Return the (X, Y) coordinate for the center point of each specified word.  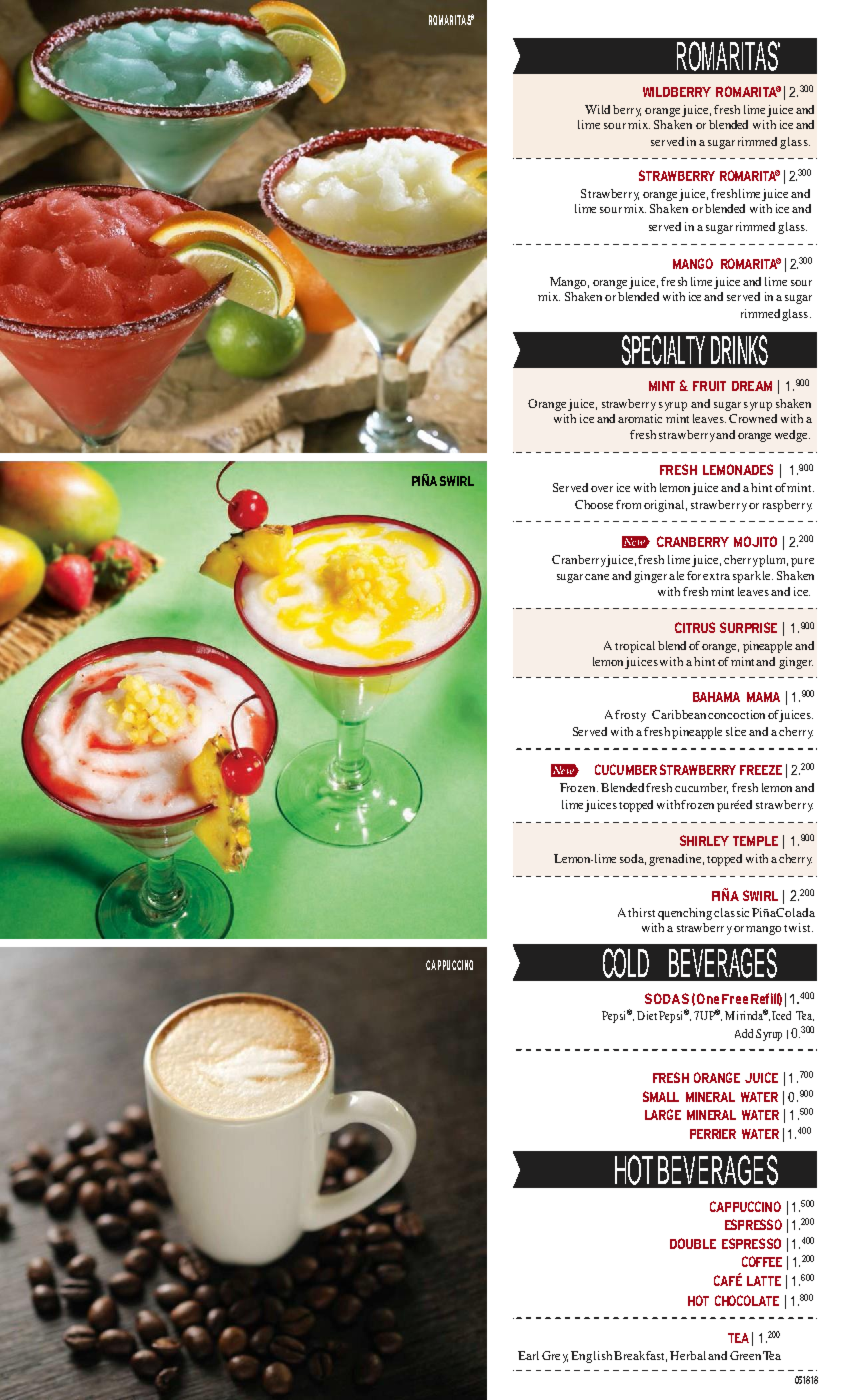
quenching (685, 914)
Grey (555, 1357)
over (602, 489)
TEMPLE (755, 841)
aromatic (640, 418)
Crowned (753, 418)
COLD (626, 963)
